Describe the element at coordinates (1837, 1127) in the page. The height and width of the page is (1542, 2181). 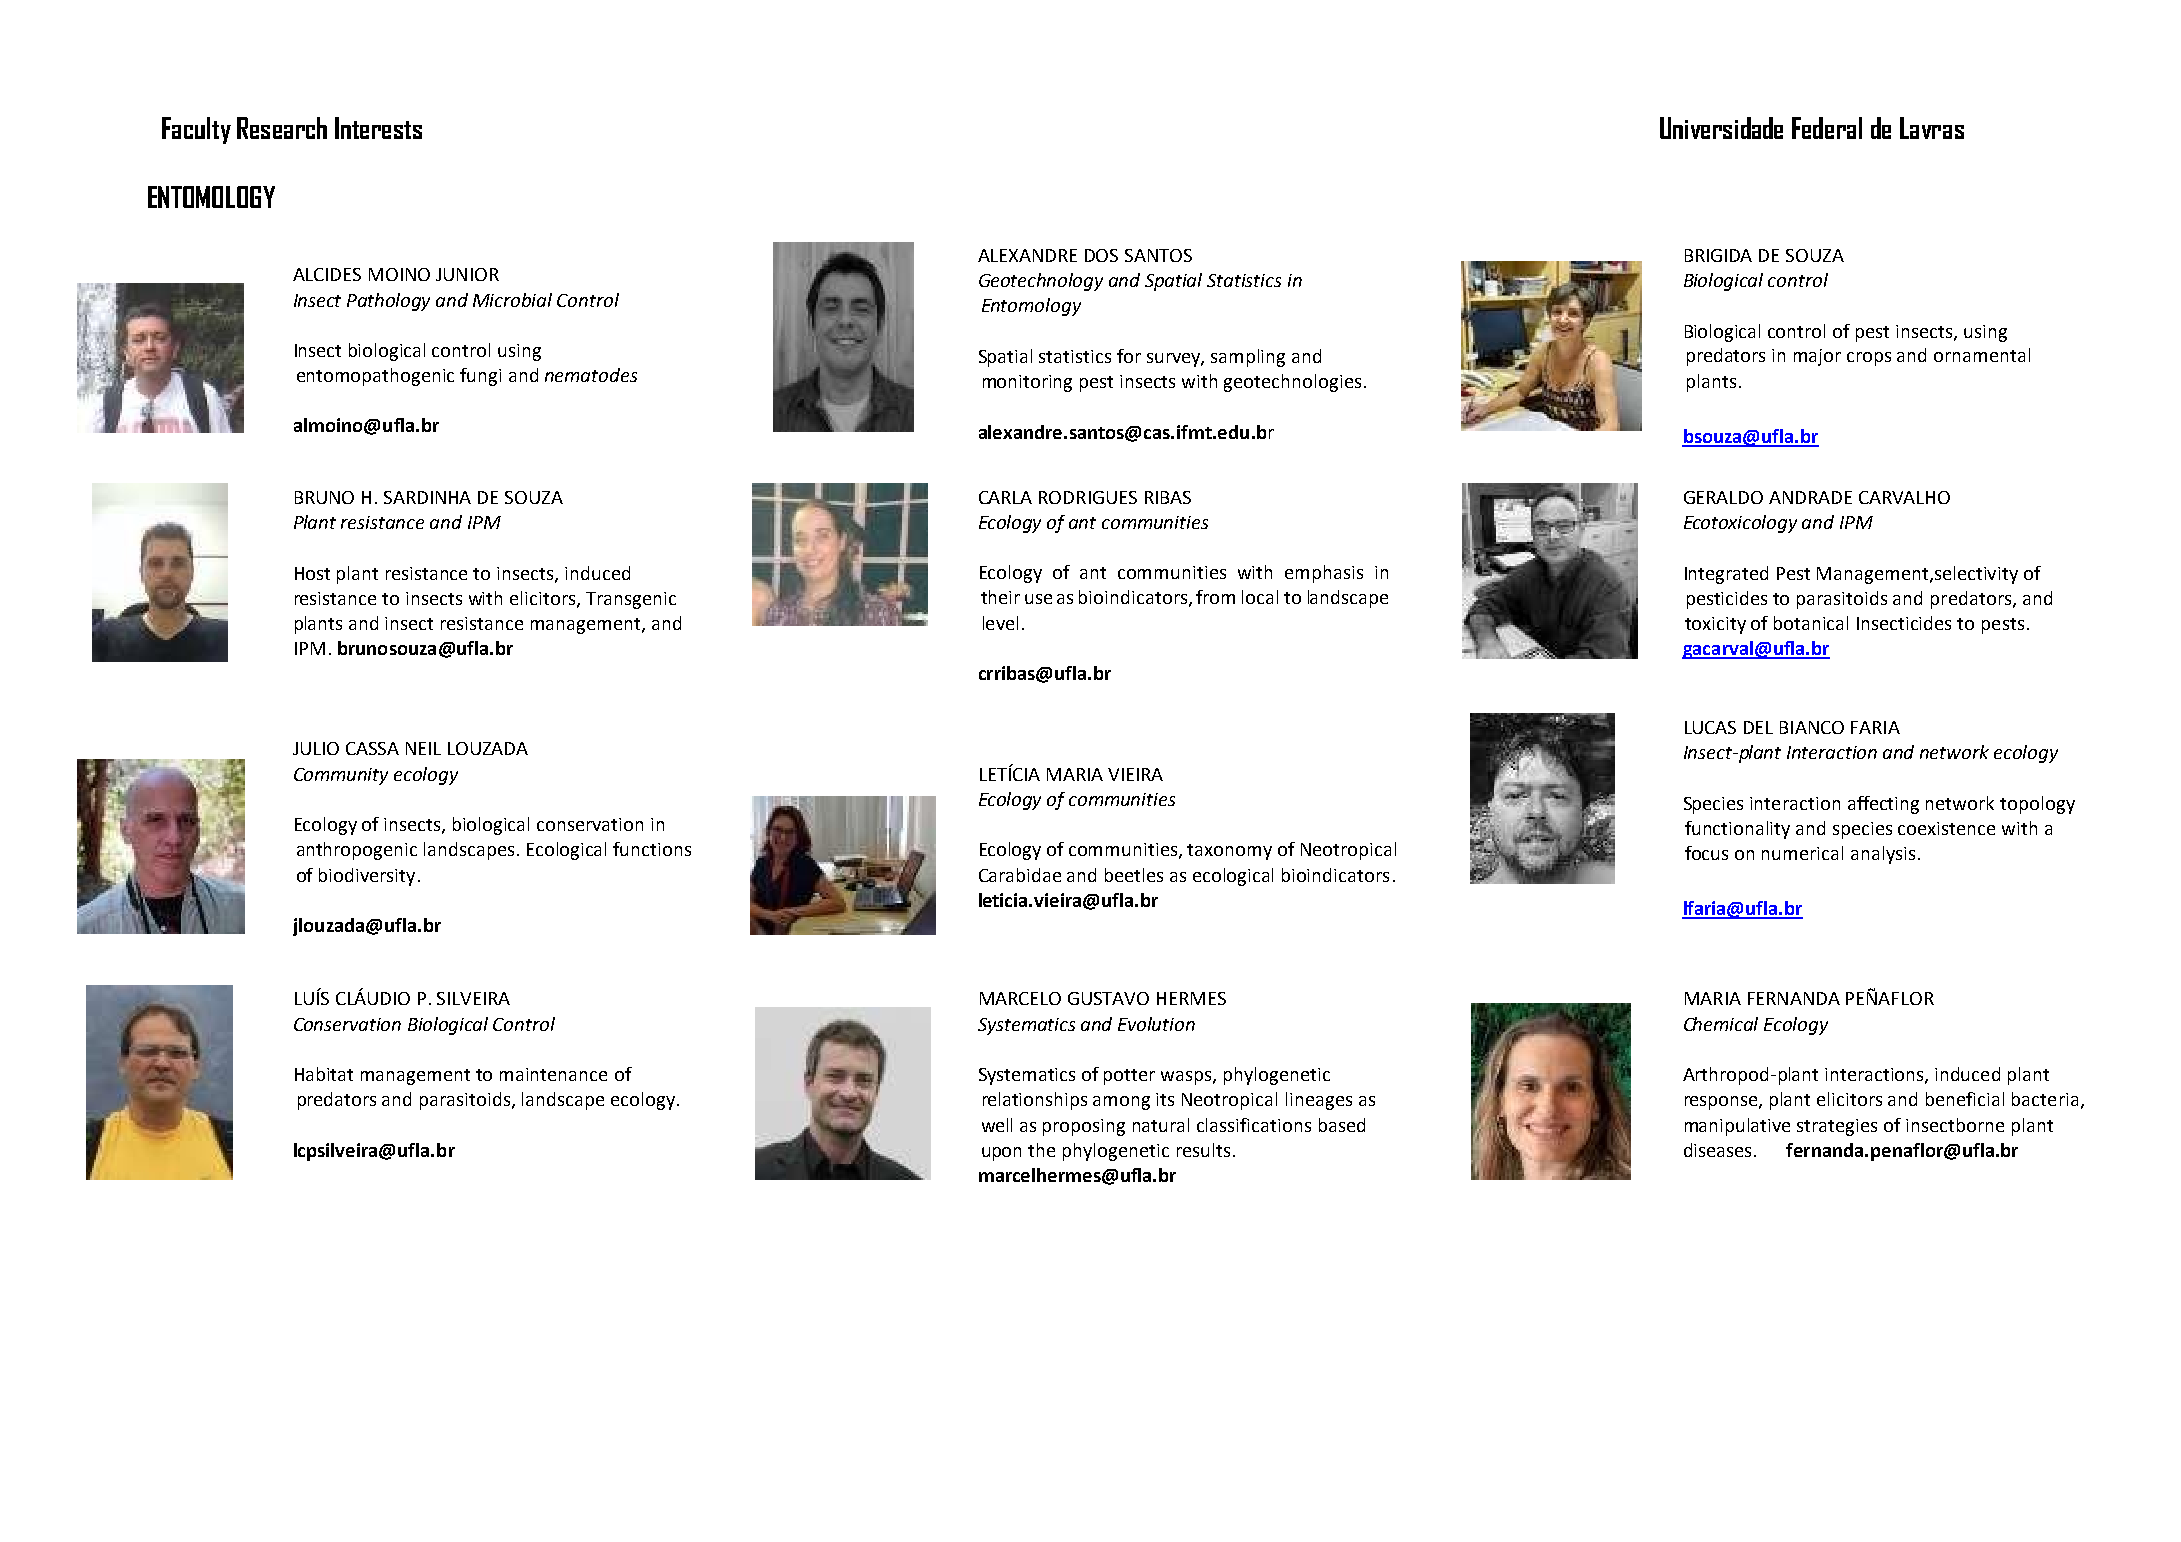
I see `strategies` at that location.
